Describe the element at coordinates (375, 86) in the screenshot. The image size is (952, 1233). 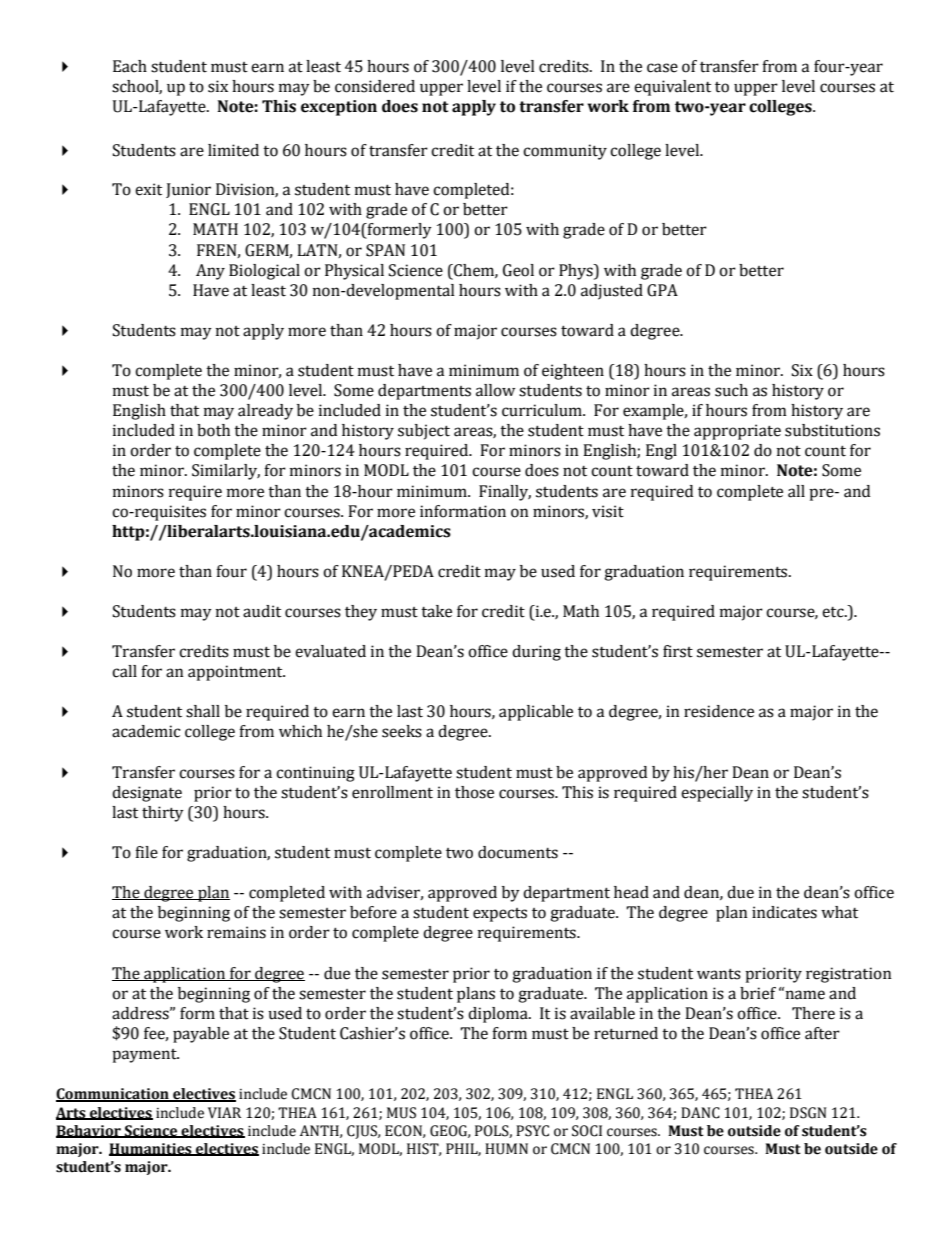
I see `considered` at that location.
